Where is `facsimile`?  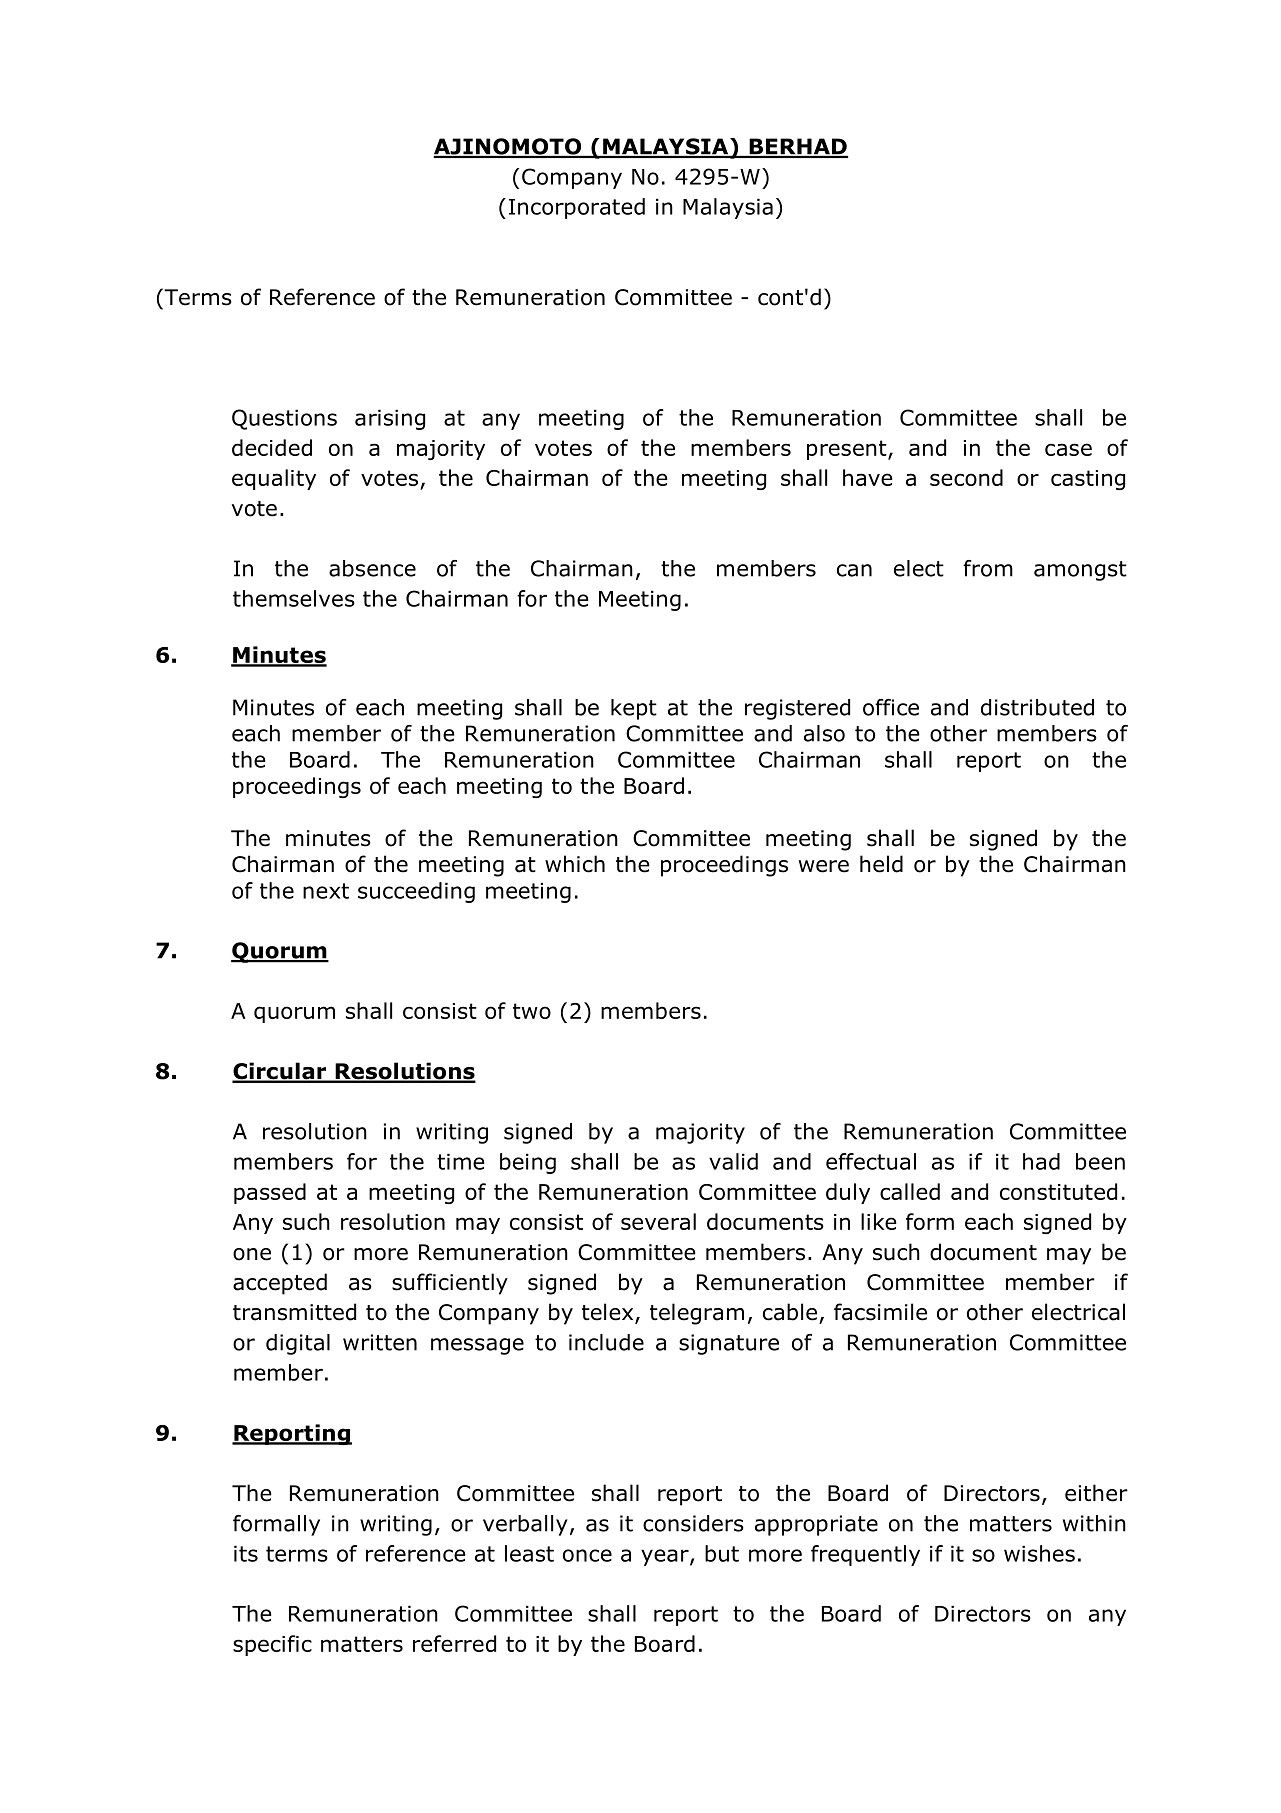
facsimile is located at coordinates (880, 1312).
